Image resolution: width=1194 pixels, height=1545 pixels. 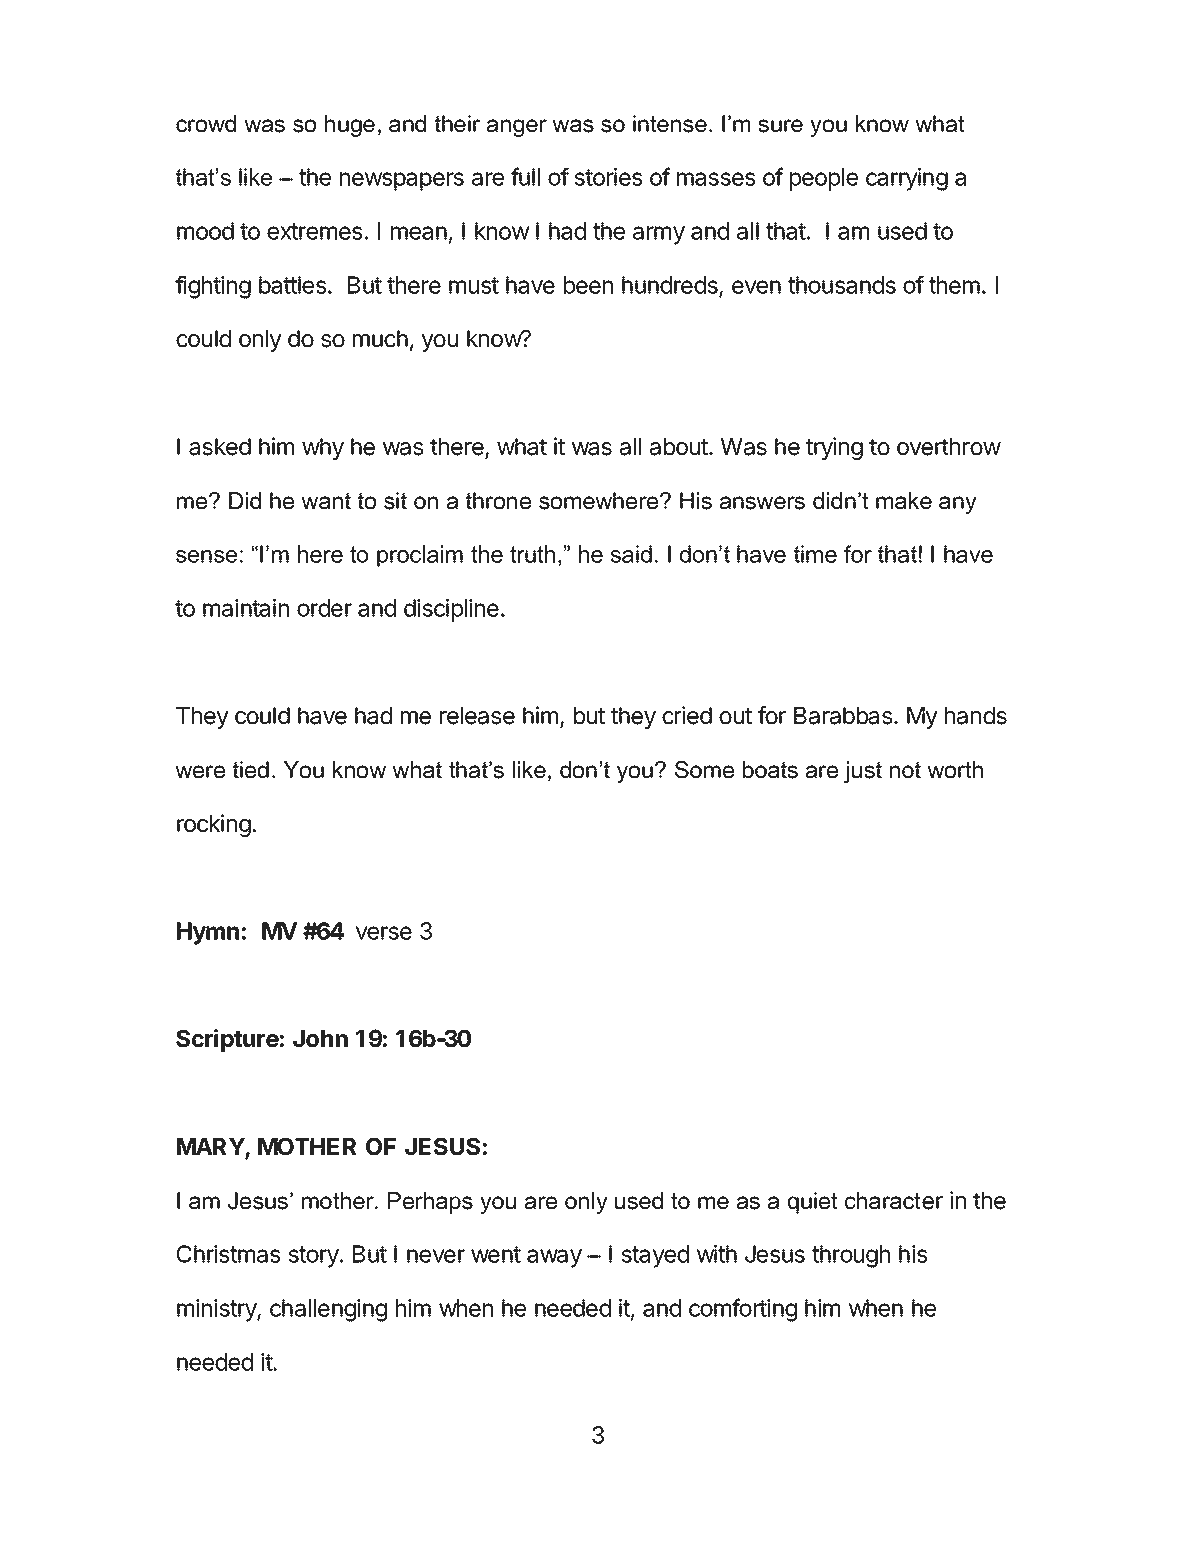 What do you see at coordinates (326, 501) in the page?
I see `want` at bounding box center [326, 501].
